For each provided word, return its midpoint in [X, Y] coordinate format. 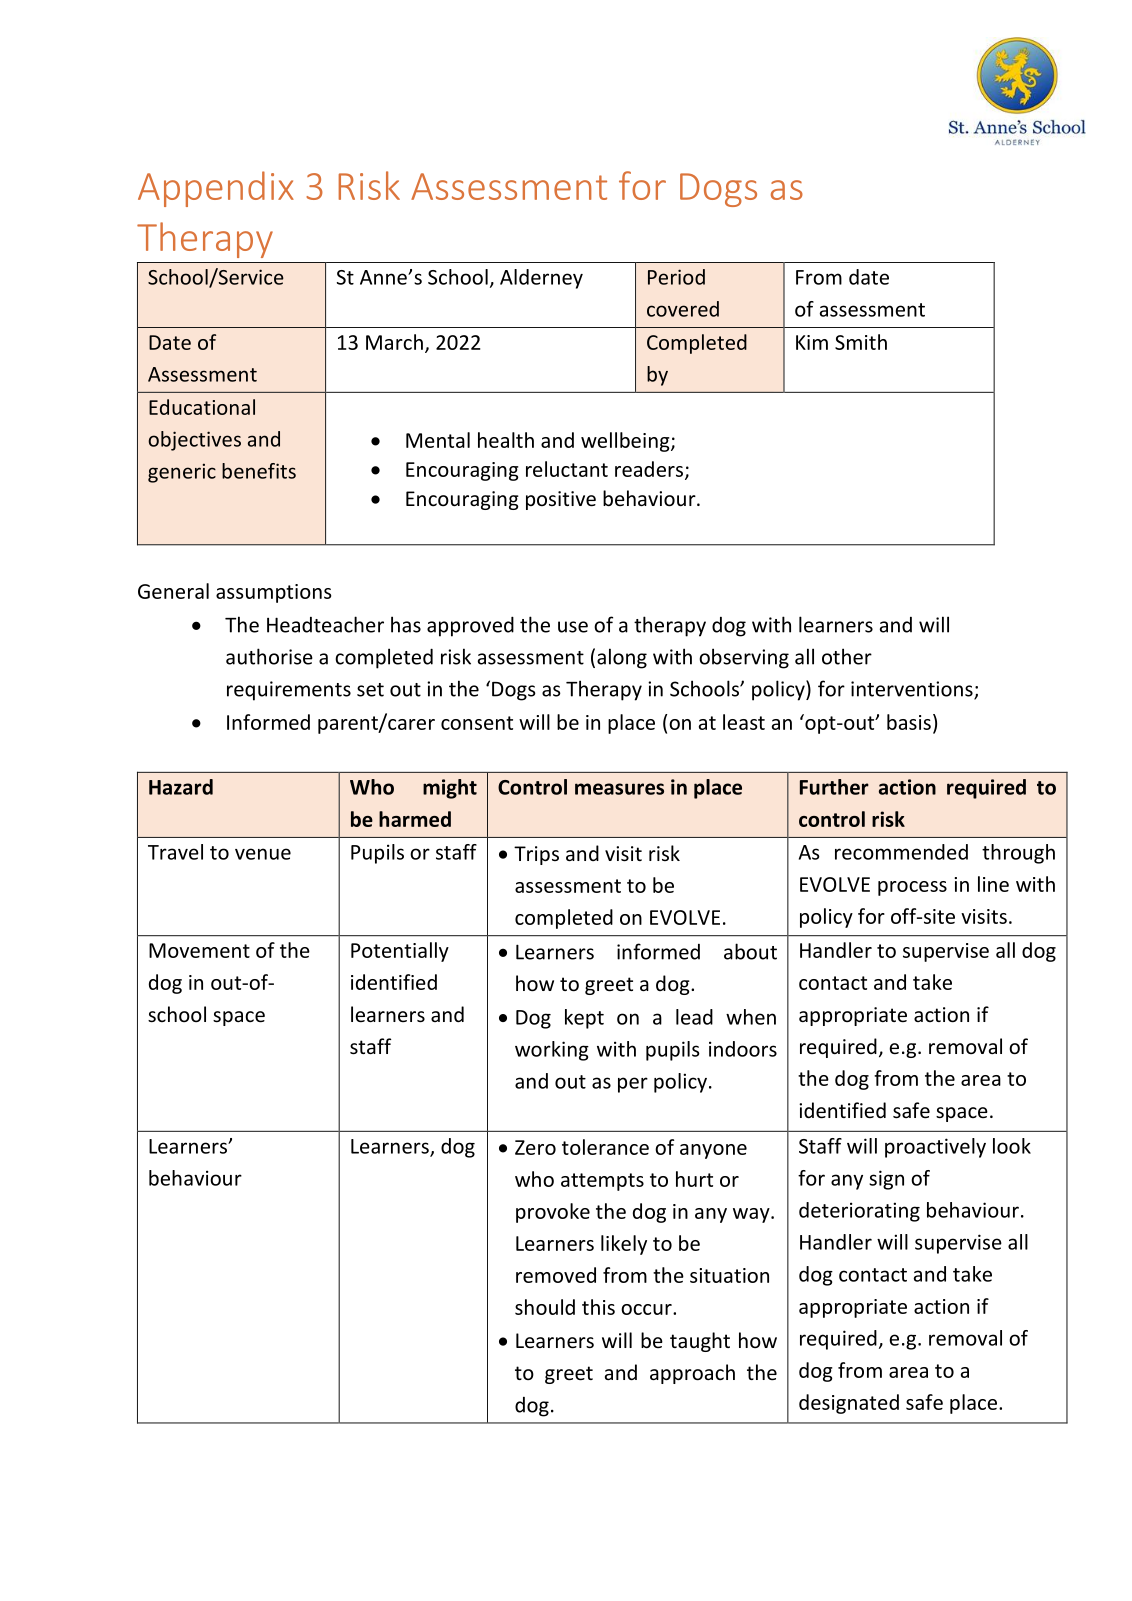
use [573, 627]
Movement [199, 950]
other [847, 656]
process [912, 888]
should [545, 1307]
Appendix [216, 189]
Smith [861, 342]
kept [584, 1019]
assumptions [273, 593]
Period [676, 277]
